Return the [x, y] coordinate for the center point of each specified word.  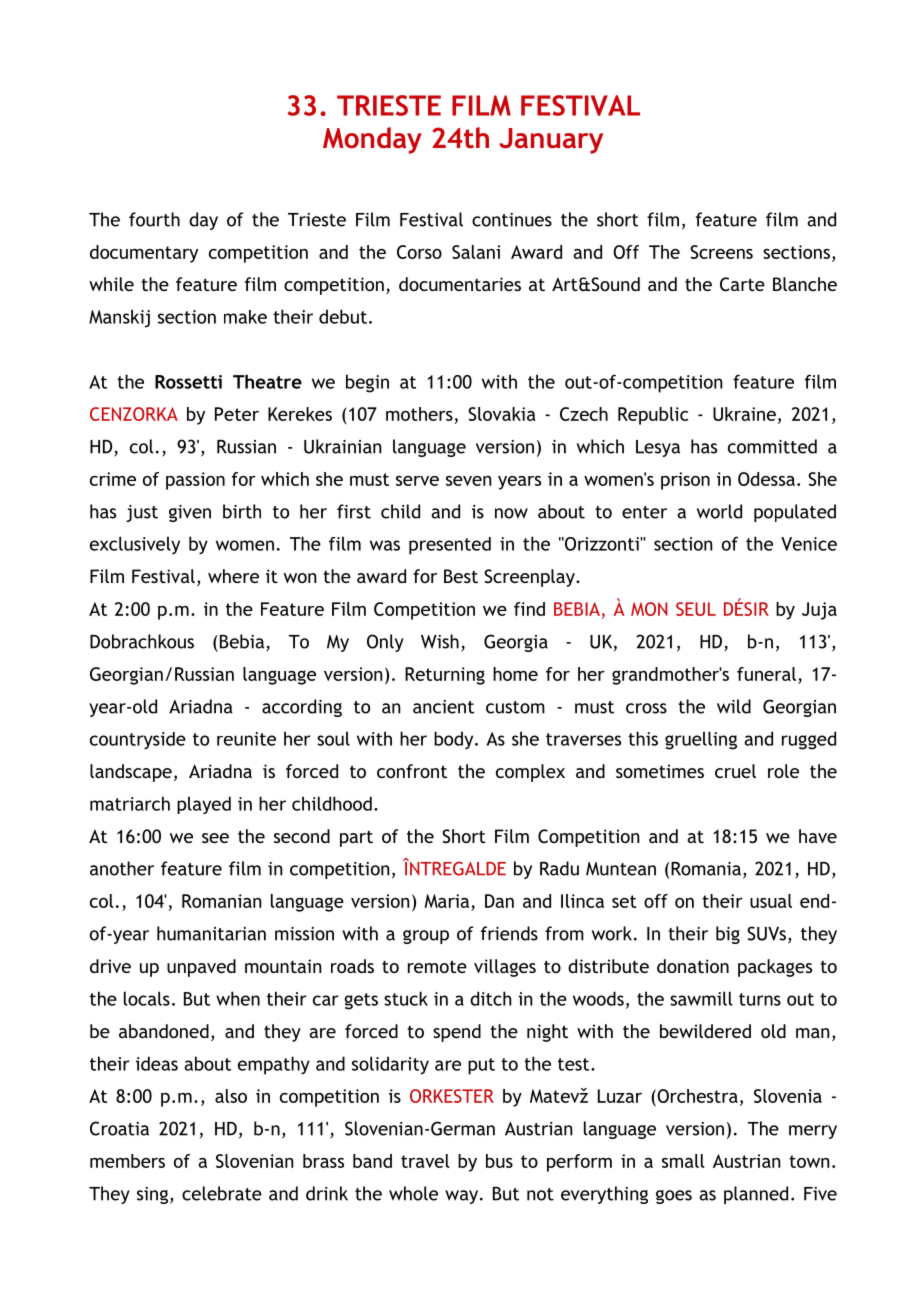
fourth [154, 219]
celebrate [222, 1193]
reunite [246, 739]
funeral [766, 674]
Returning [445, 676]
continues [512, 220]
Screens [721, 252]
